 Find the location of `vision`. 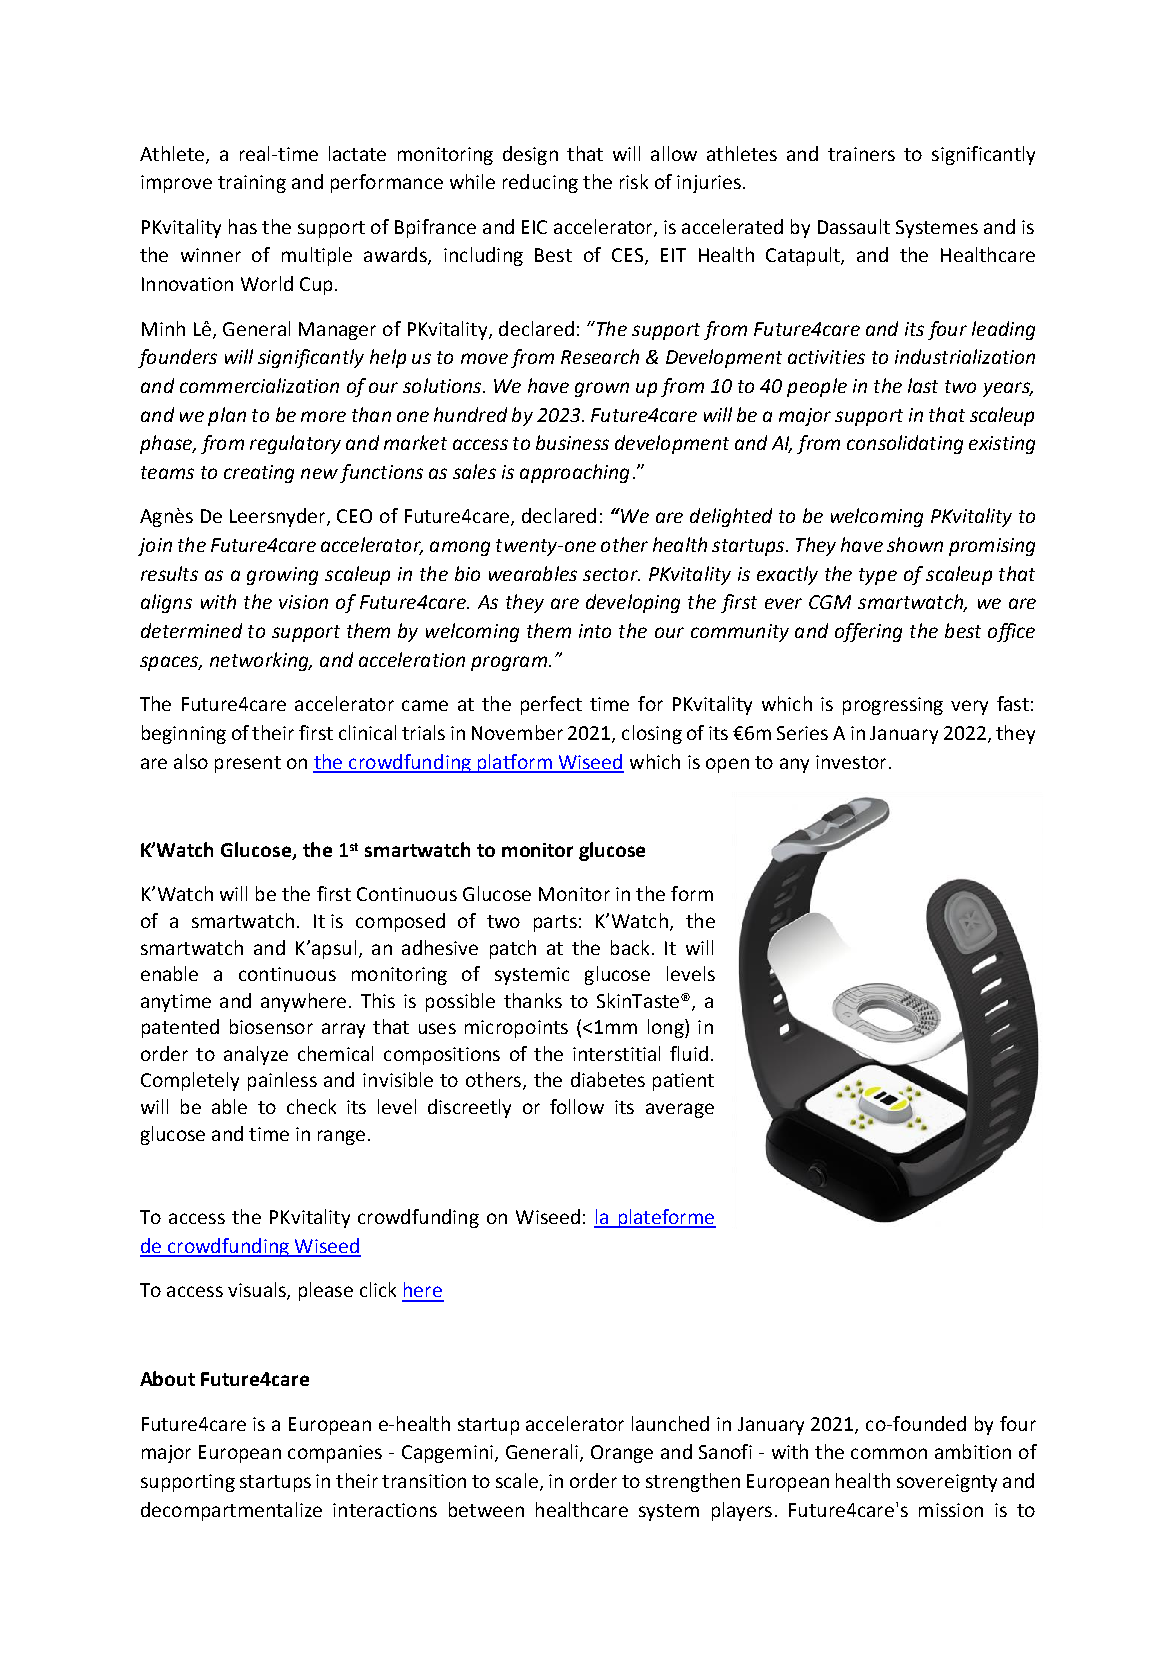

vision is located at coordinates (303, 602).
